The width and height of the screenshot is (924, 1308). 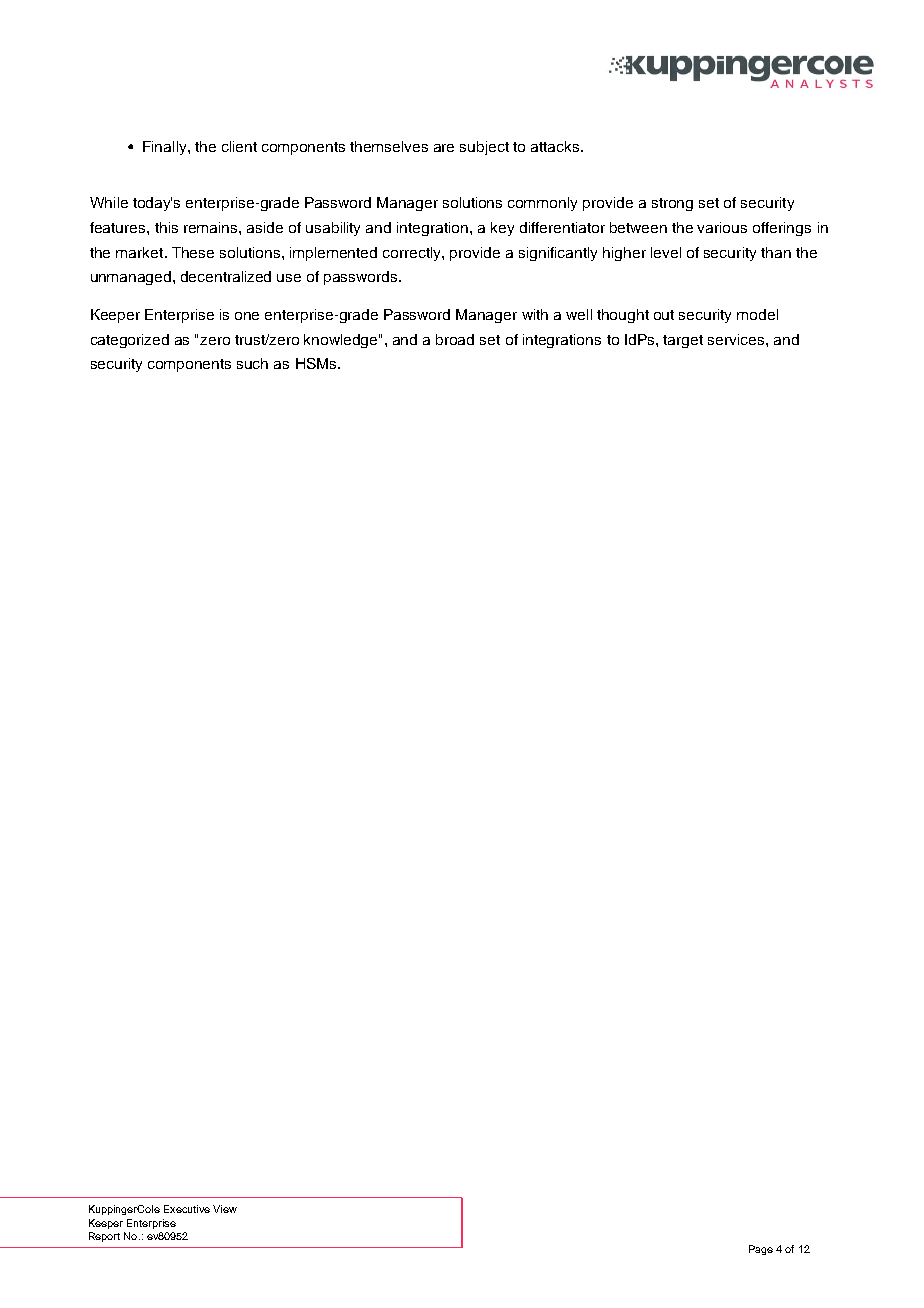 I want to click on target, so click(x=683, y=341).
